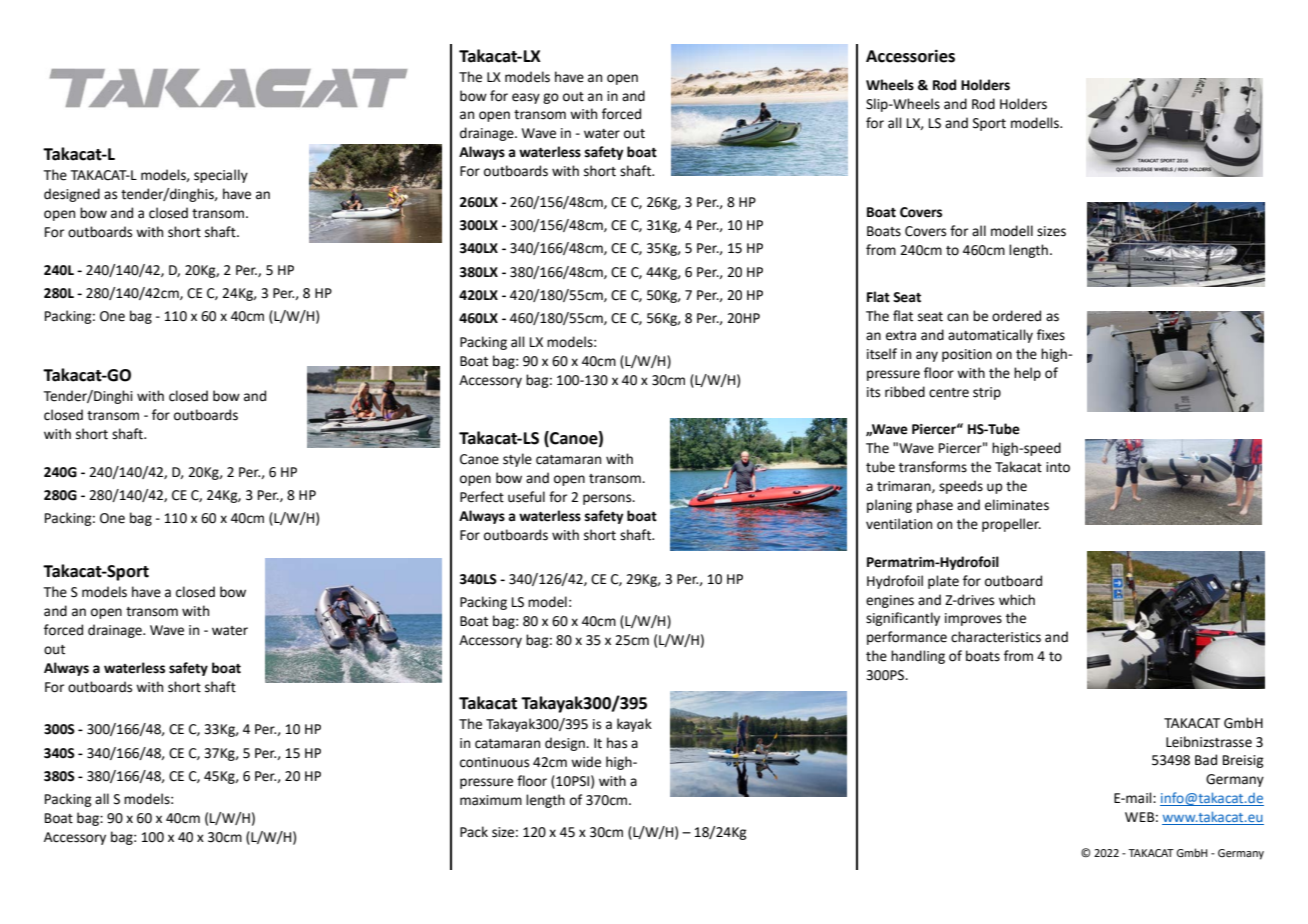  What do you see at coordinates (1051, 335) in the document?
I see `fixes` at bounding box center [1051, 335].
